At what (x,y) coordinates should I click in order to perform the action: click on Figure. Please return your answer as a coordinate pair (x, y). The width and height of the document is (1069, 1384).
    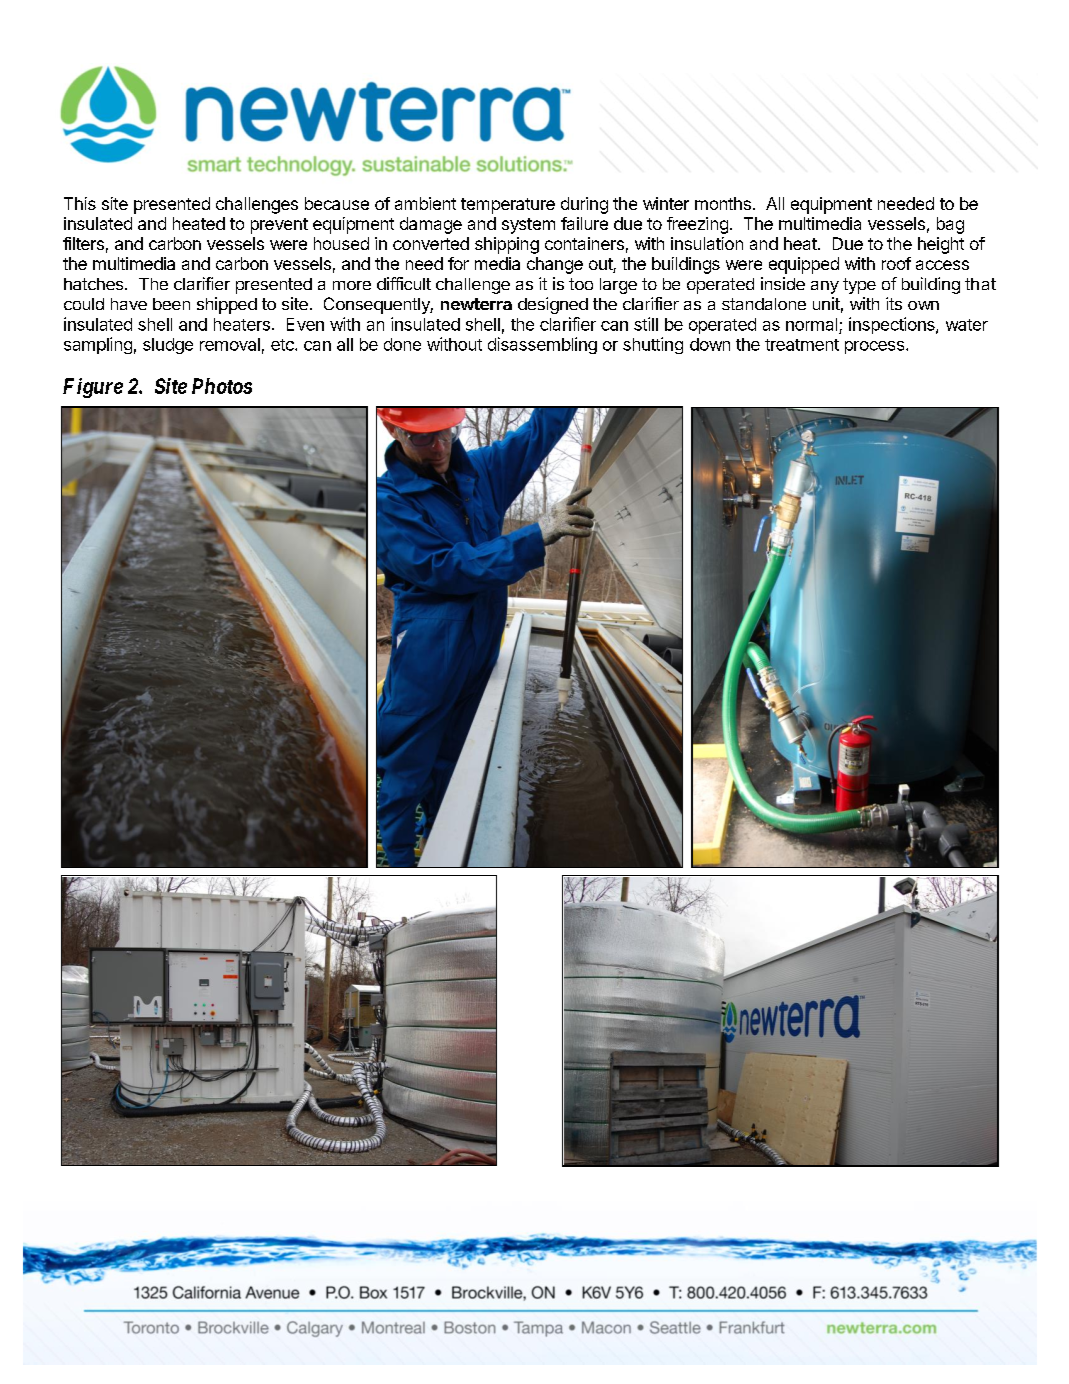
    Looking at the image, I should click on (93, 388).
